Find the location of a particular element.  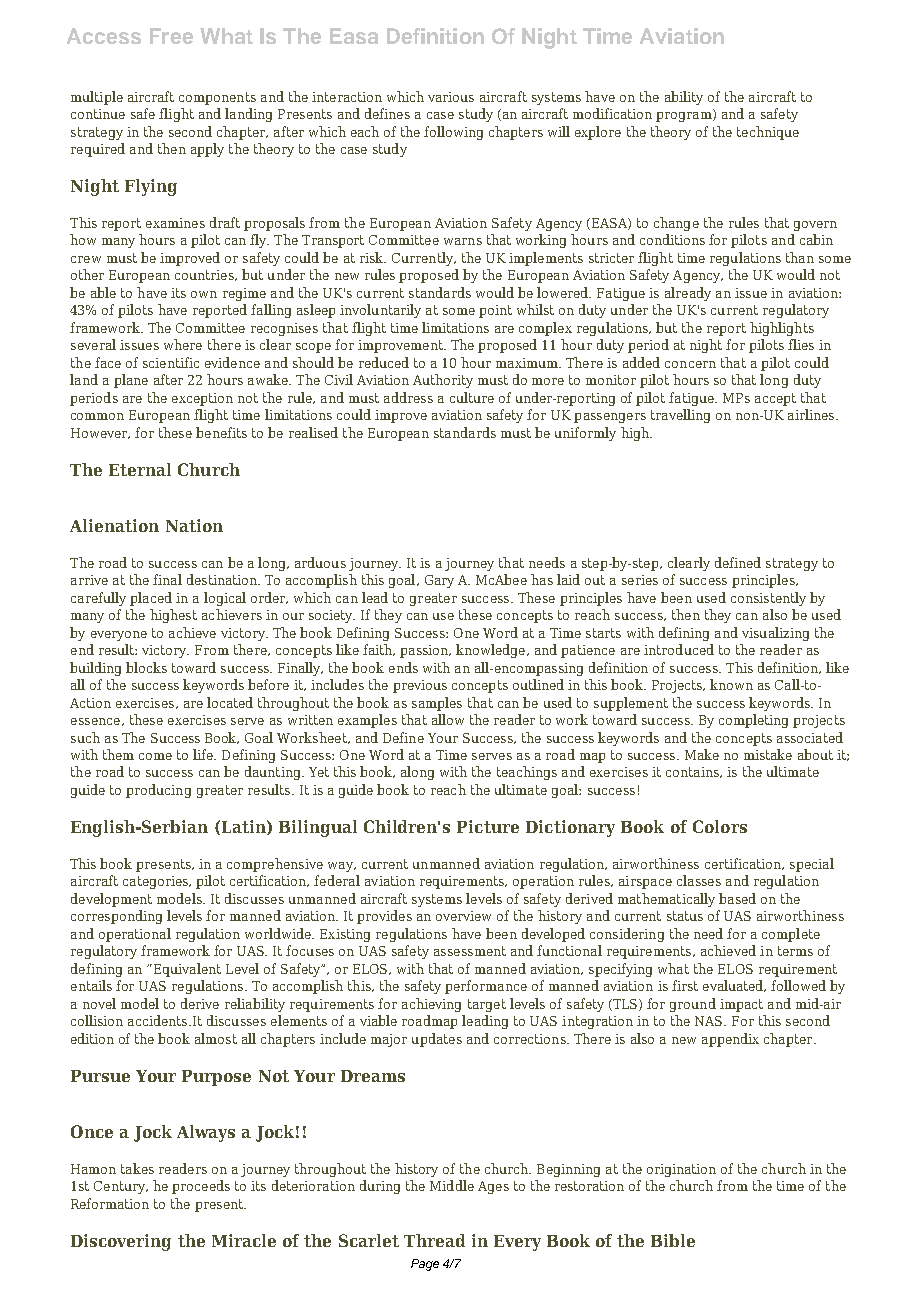

Picture is located at coordinates (488, 826).
